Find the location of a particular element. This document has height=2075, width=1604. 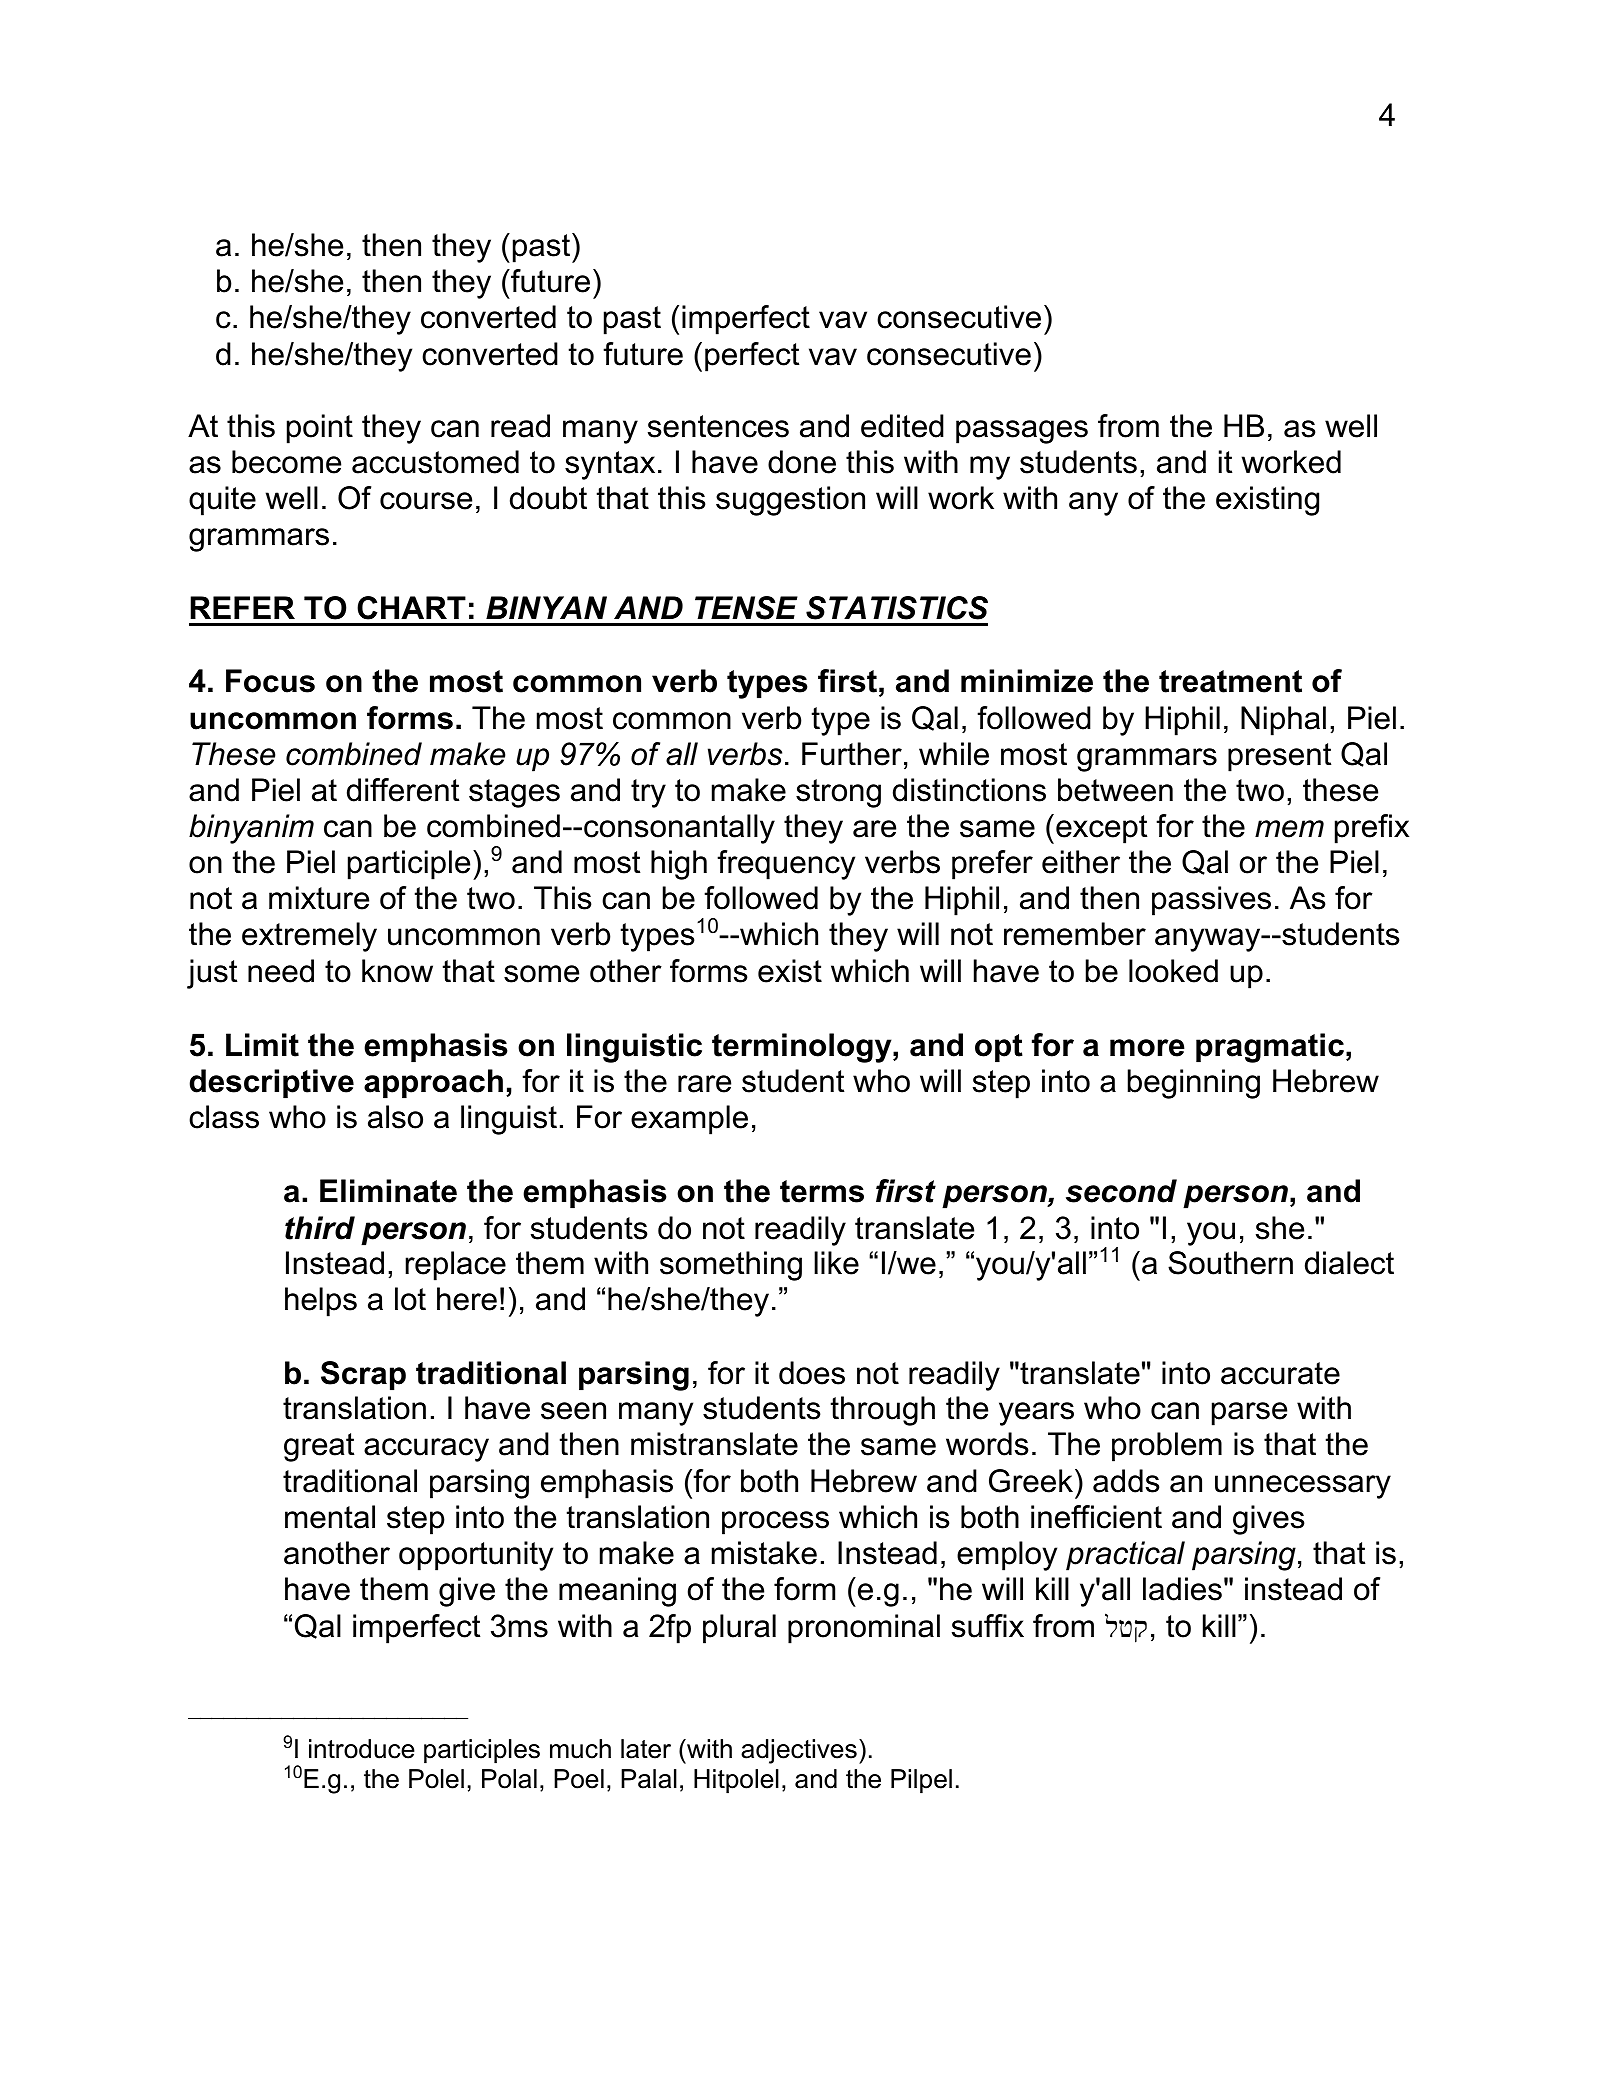

also is located at coordinates (395, 1117).
